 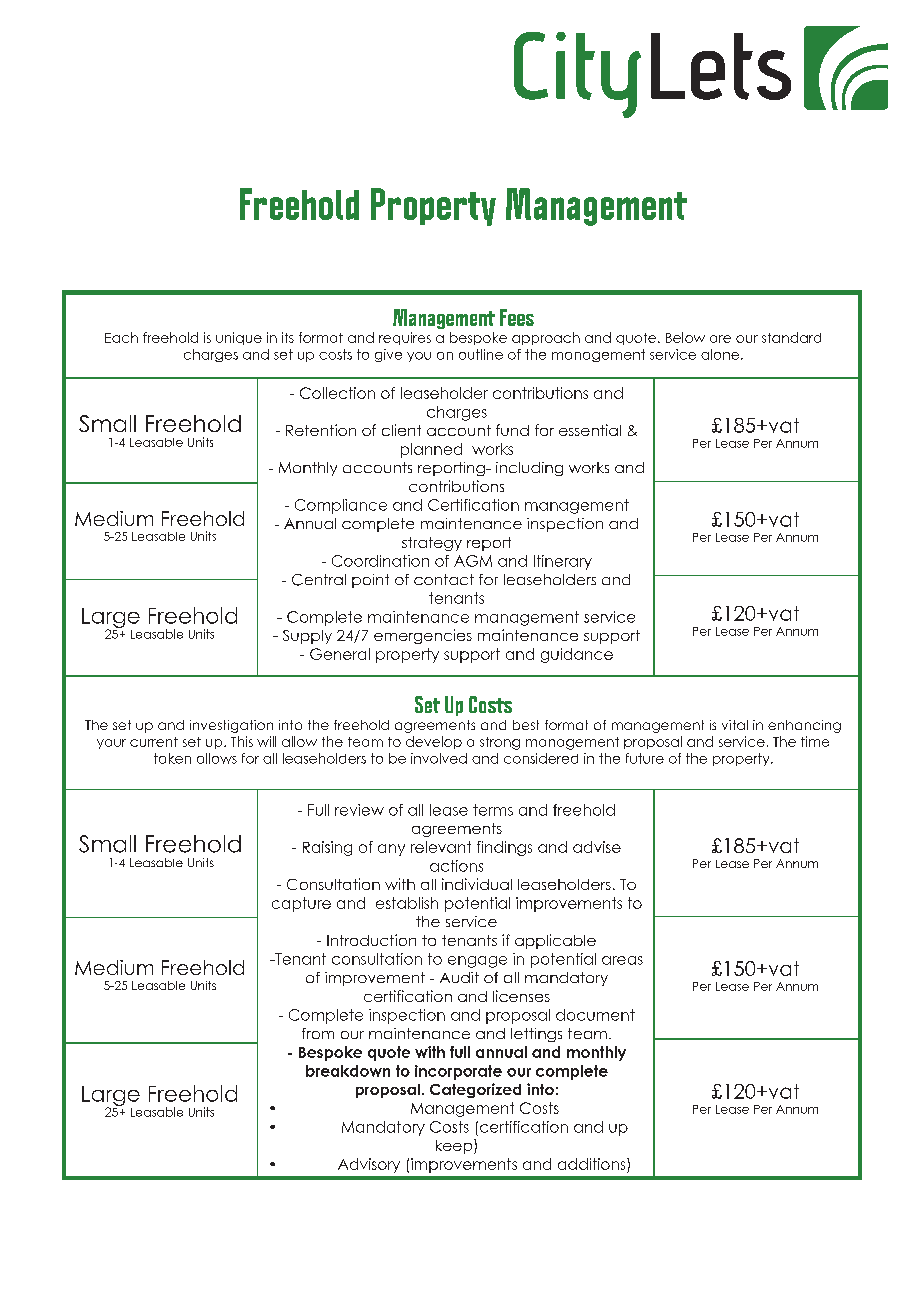 What do you see at coordinates (369, 1165) in the image?
I see `Advisory` at bounding box center [369, 1165].
